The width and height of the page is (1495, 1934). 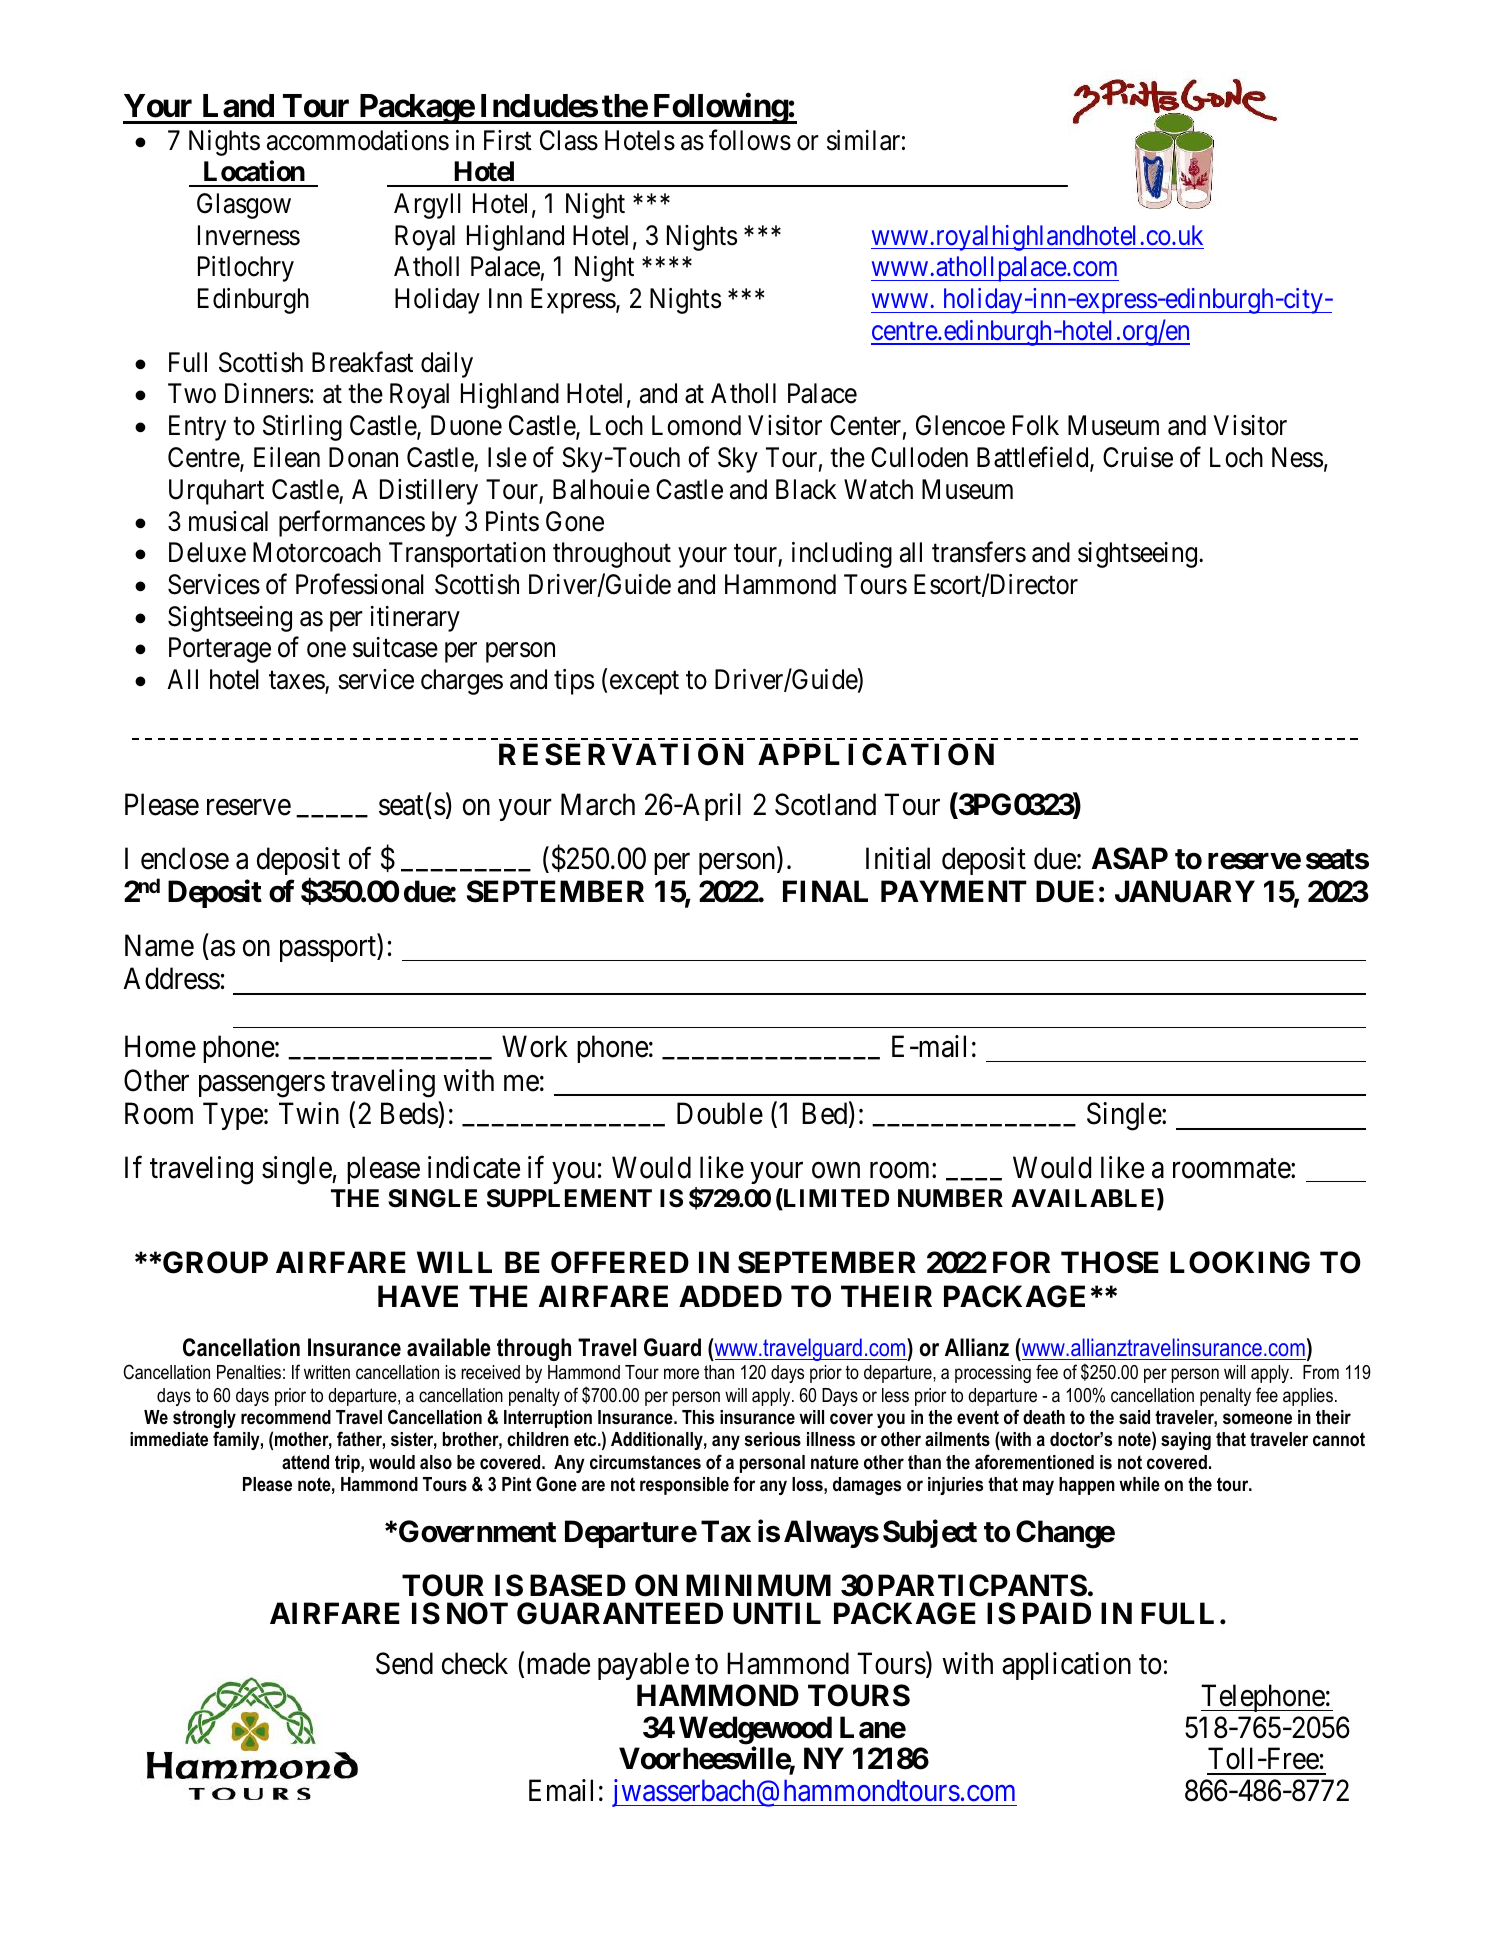 I want to click on Cruise, so click(x=1138, y=457).
